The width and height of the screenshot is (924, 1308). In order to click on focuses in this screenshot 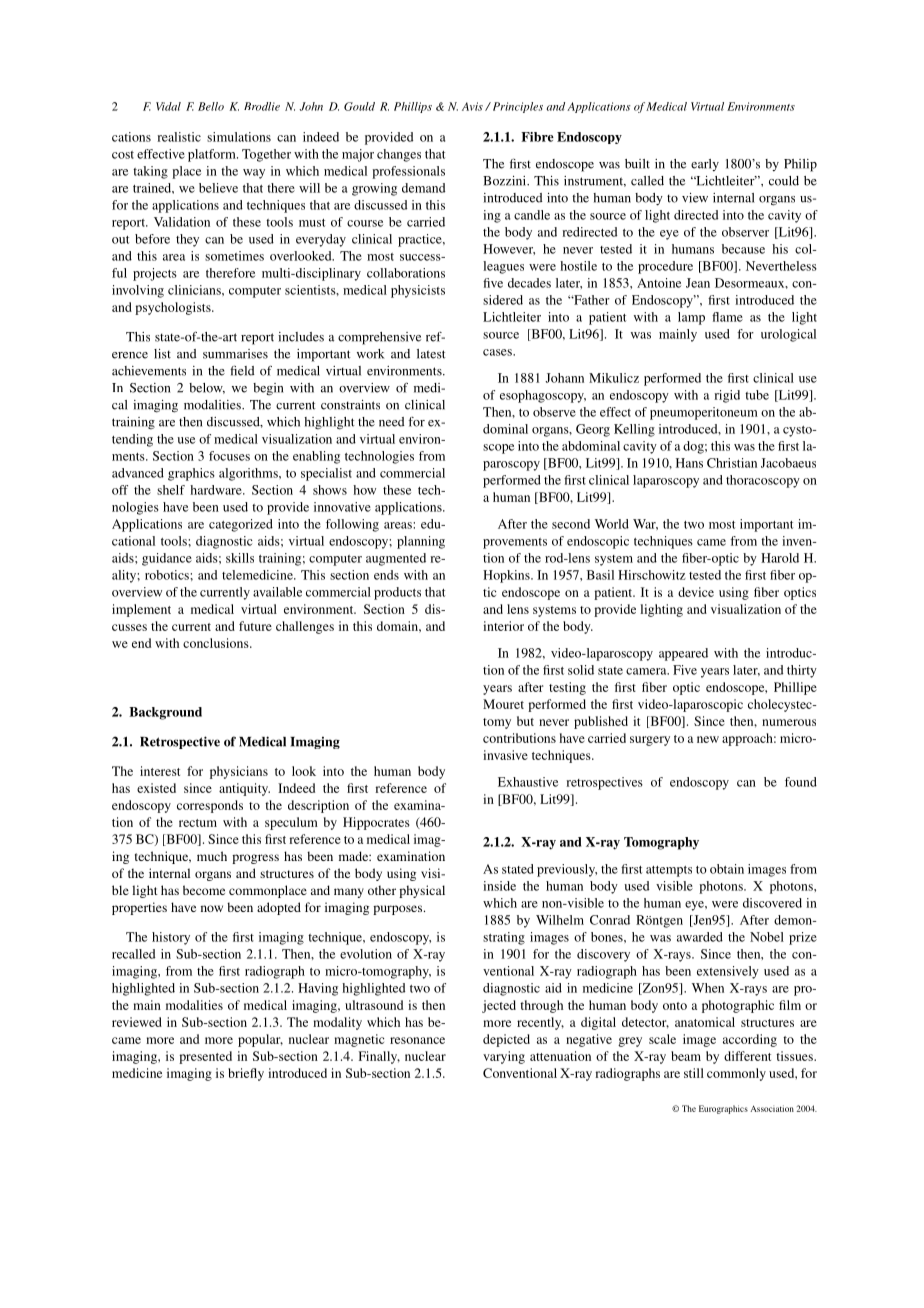, I will do `click(229, 456)`.
